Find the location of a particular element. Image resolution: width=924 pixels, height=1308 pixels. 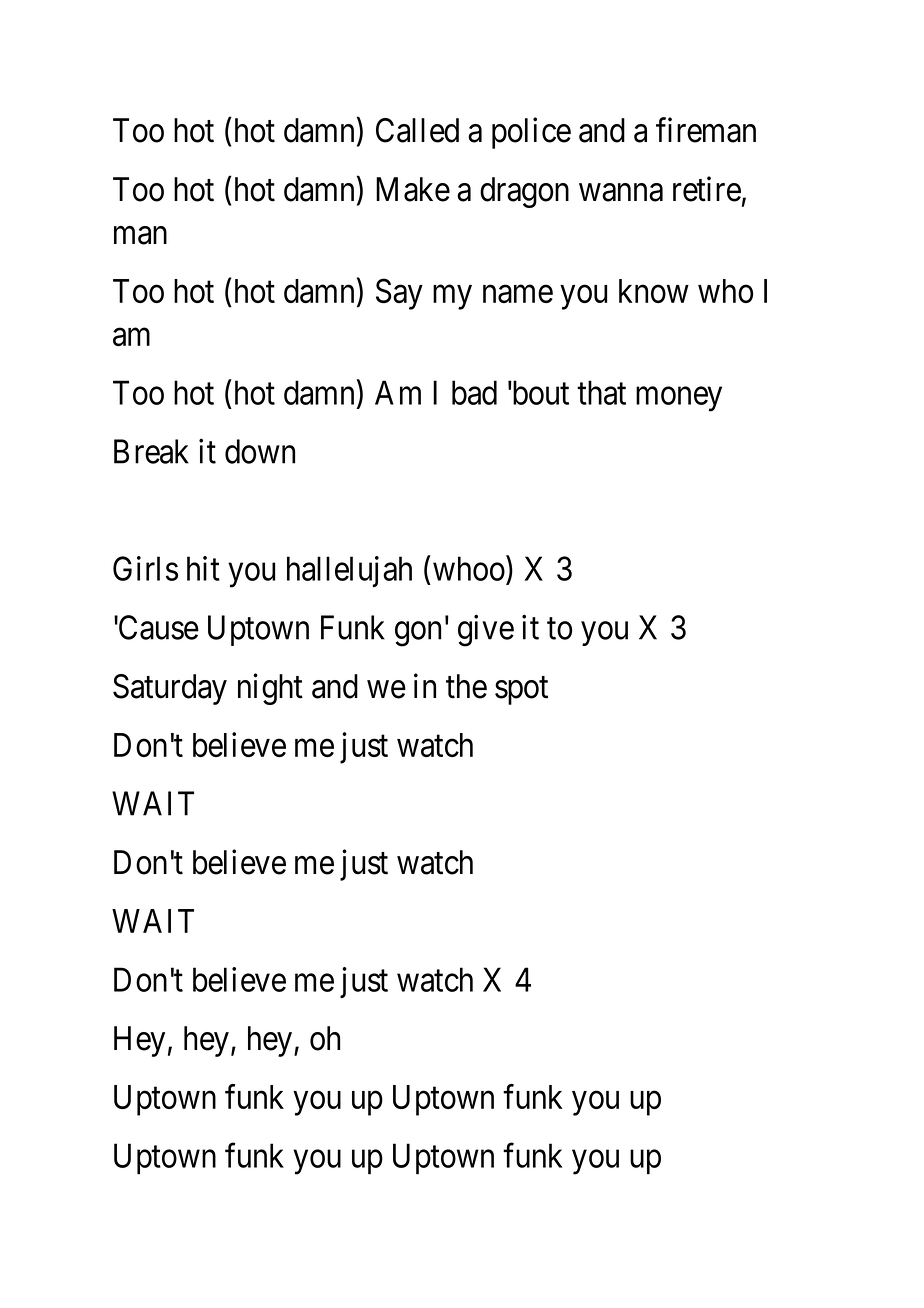

Saturday is located at coordinates (170, 689).
